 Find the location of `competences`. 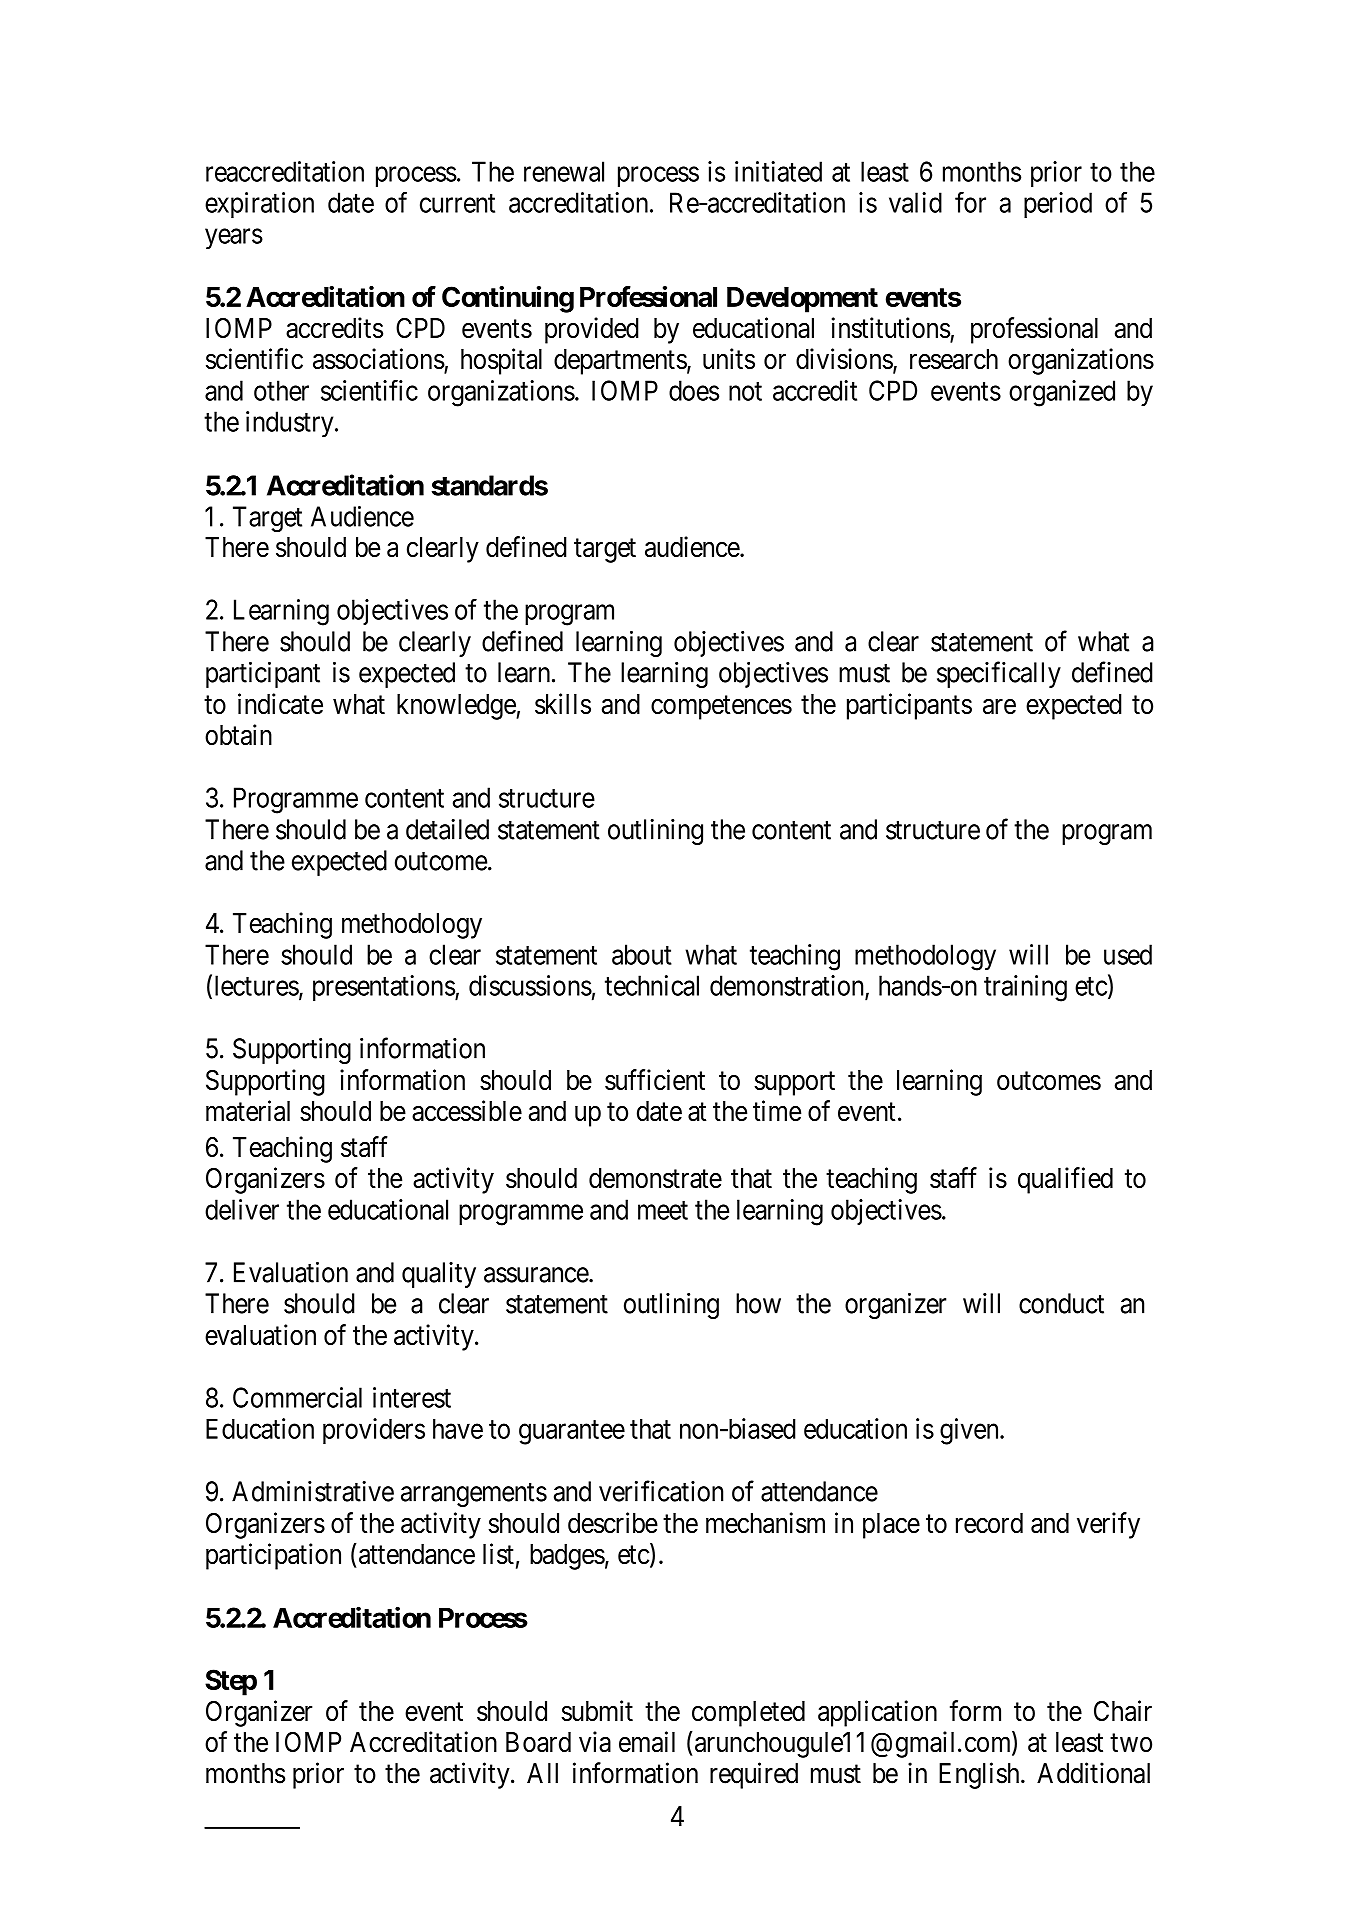

competences is located at coordinates (721, 708).
